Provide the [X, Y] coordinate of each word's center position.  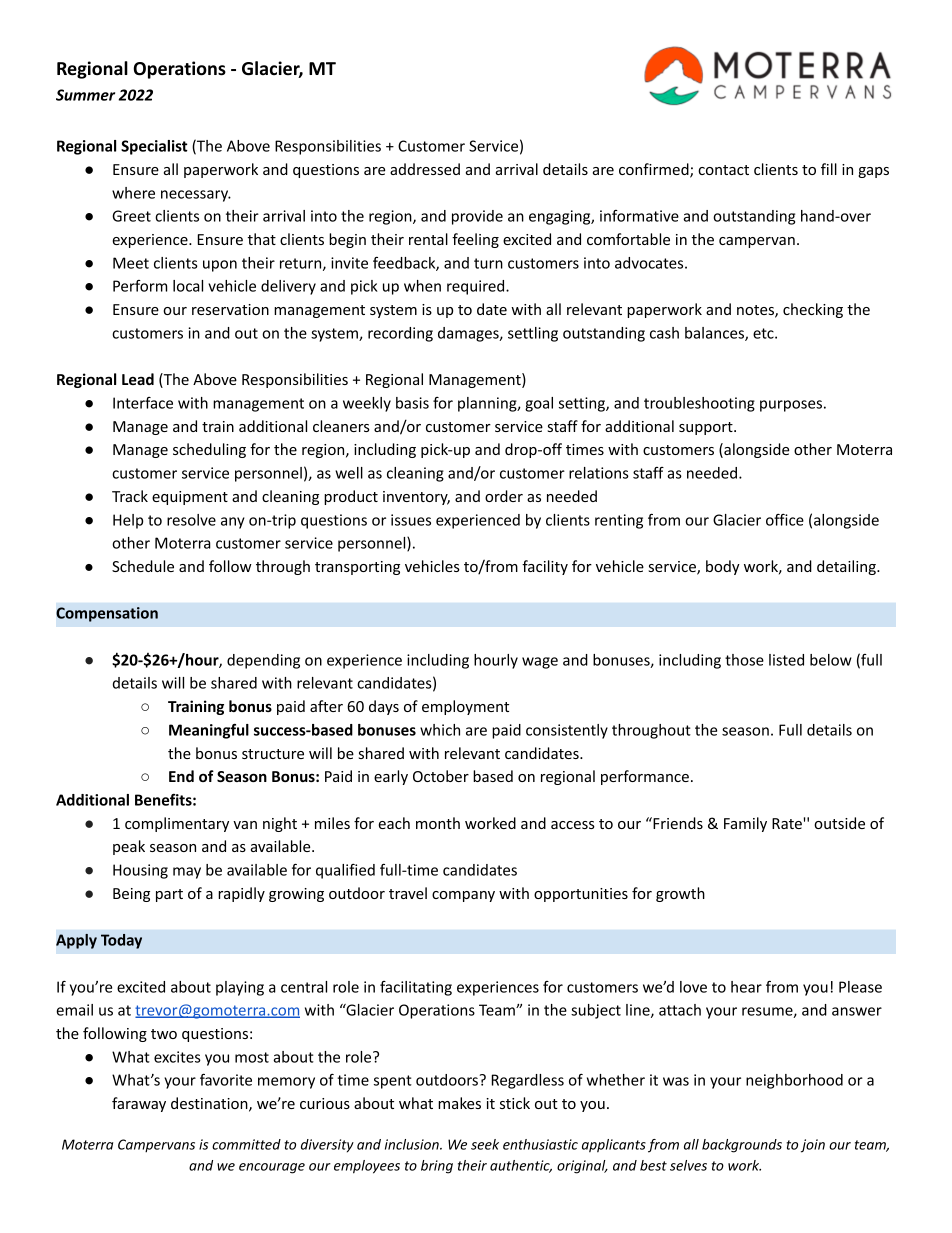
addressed [425, 169]
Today [121, 941]
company [463, 896]
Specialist [154, 147]
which [440, 730]
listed [786, 660]
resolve [191, 520]
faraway [139, 1104]
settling [533, 334]
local [188, 286]
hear [746, 987]
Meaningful [209, 731]
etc [764, 333]
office [785, 520]
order [504, 496]
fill [829, 169]
